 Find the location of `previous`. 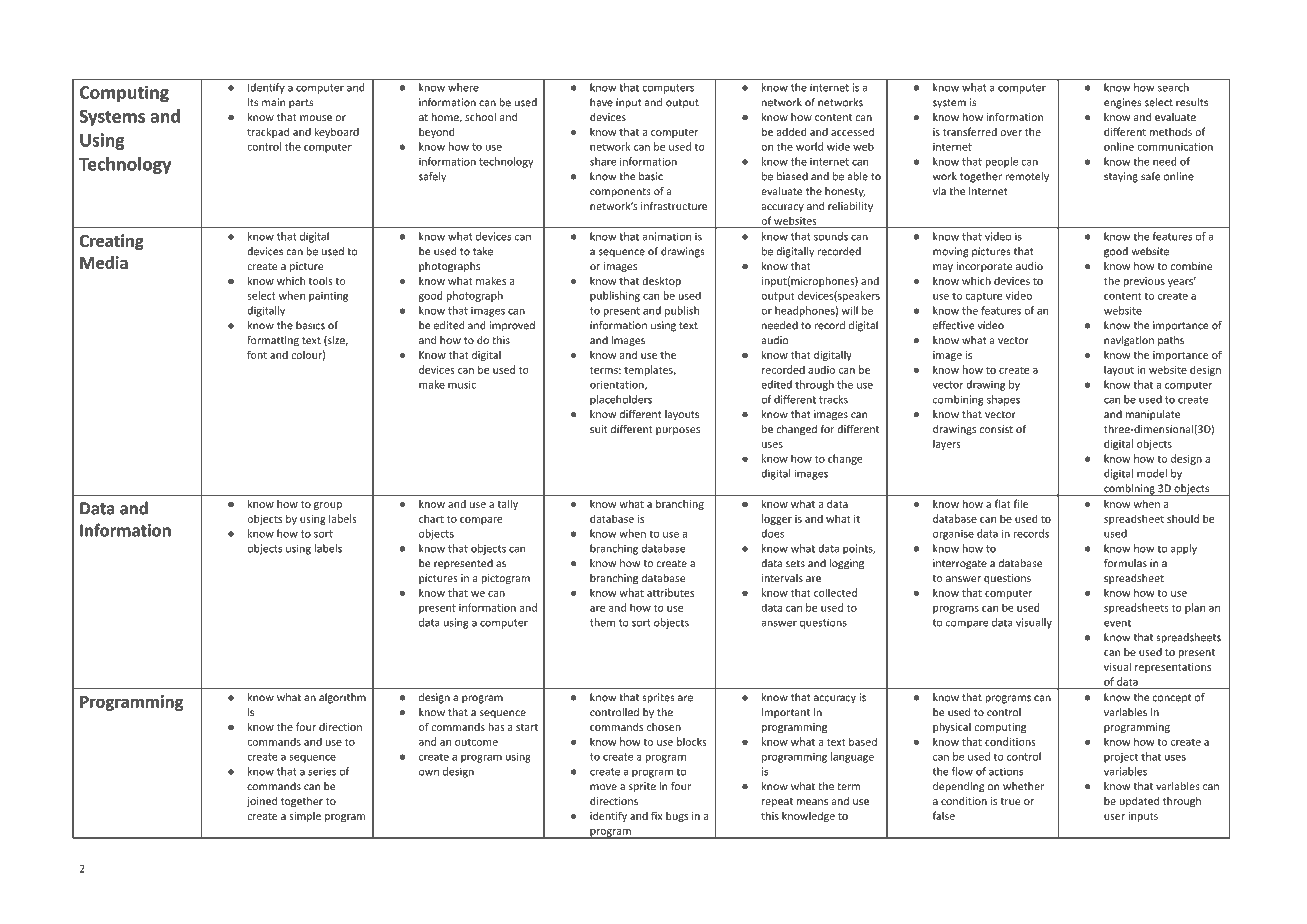

previous is located at coordinates (1144, 282).
